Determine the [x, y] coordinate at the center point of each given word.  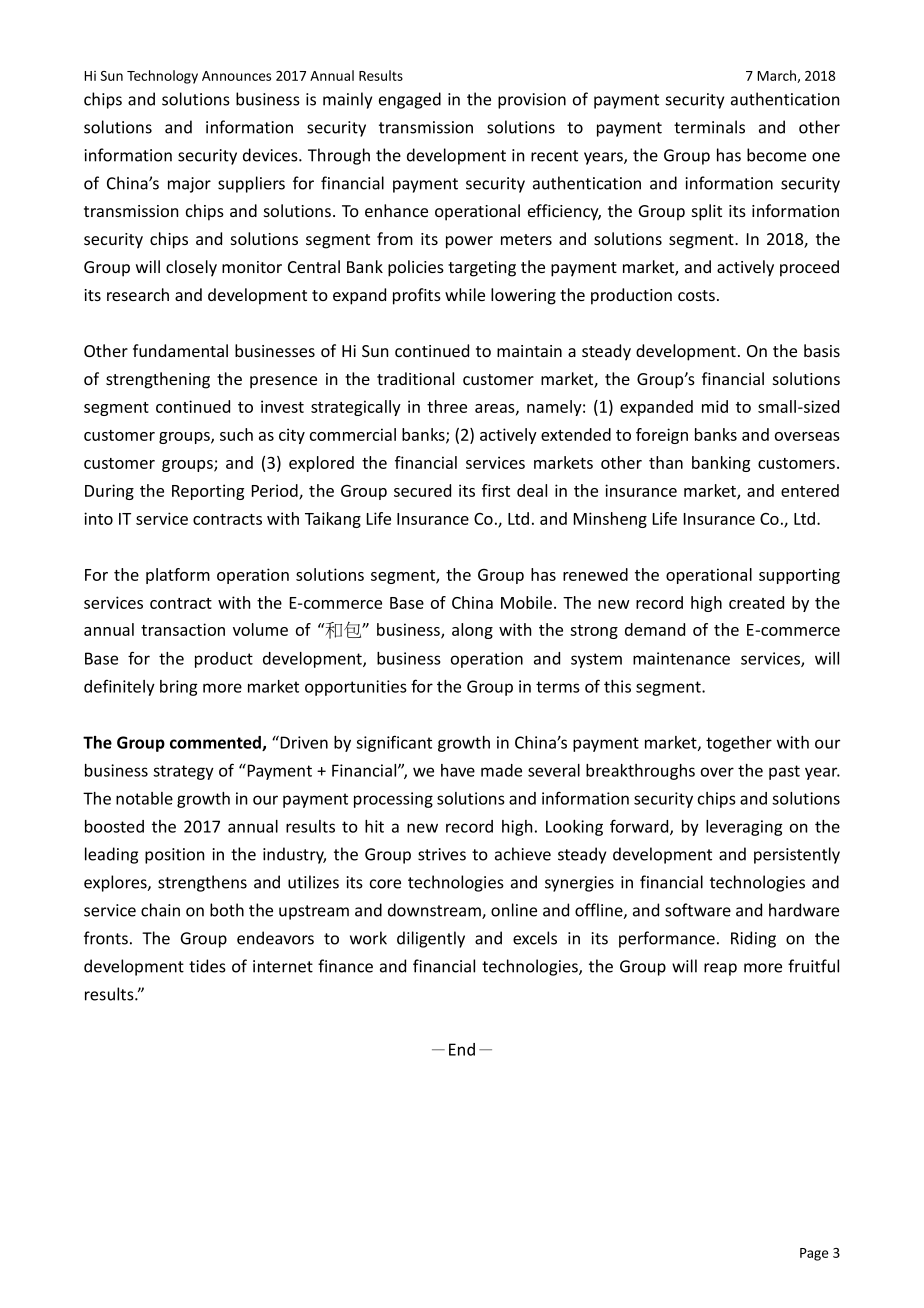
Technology [162, 77]
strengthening [158, 380]
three [447, 406]
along [472, 631]
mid [715, 406]
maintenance [681, 658]
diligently [431, 939]
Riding [753, 939]
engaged [410, 100]
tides [207, 966]
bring [179, 688]
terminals [709, 127]
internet [283, 966]
